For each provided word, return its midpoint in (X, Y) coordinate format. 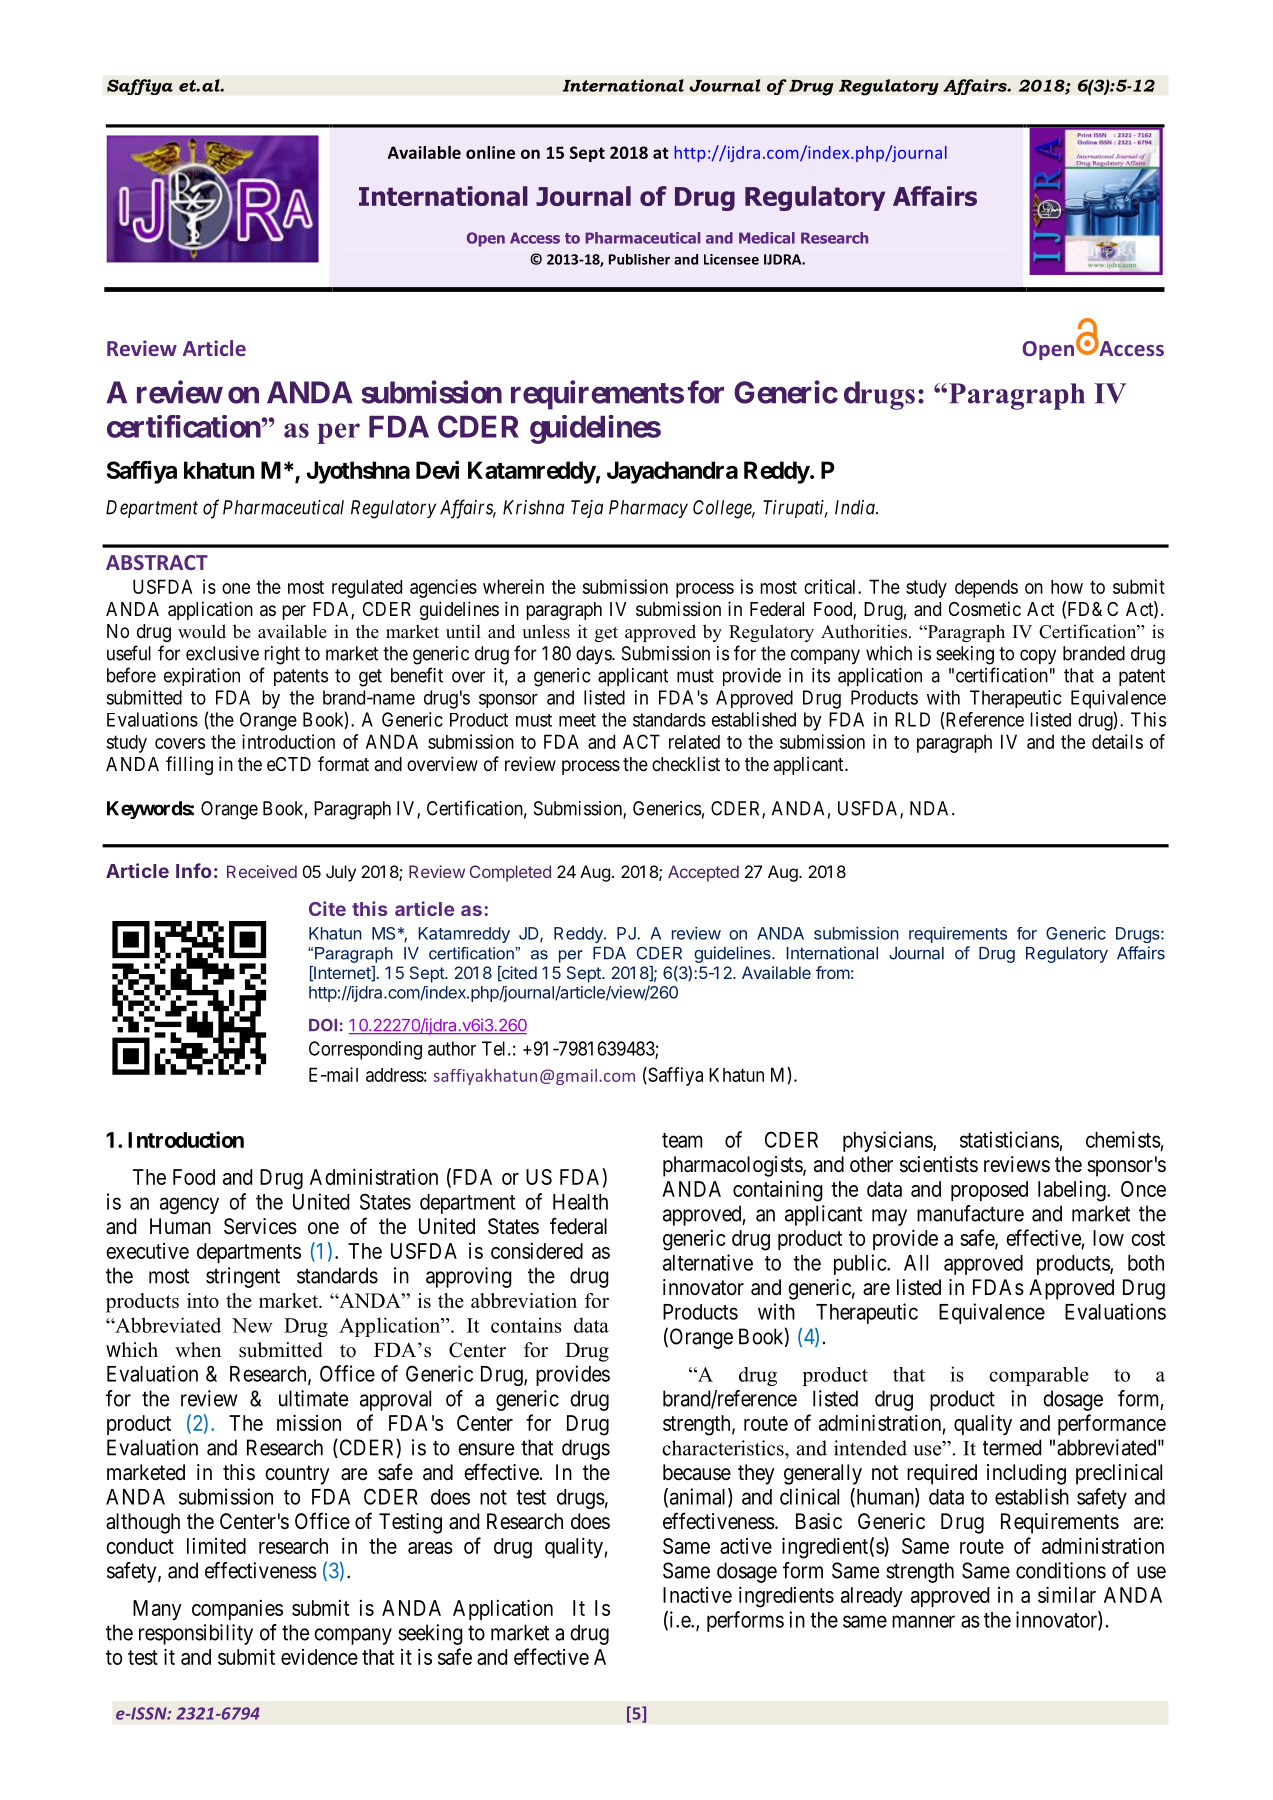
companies (237, 1610)
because (697, 1472)
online (490, 152)
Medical (767, 238)
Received (262, 871)
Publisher (639, 259)
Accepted (703, 873)
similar (1067, 1594)
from (833, 972)
